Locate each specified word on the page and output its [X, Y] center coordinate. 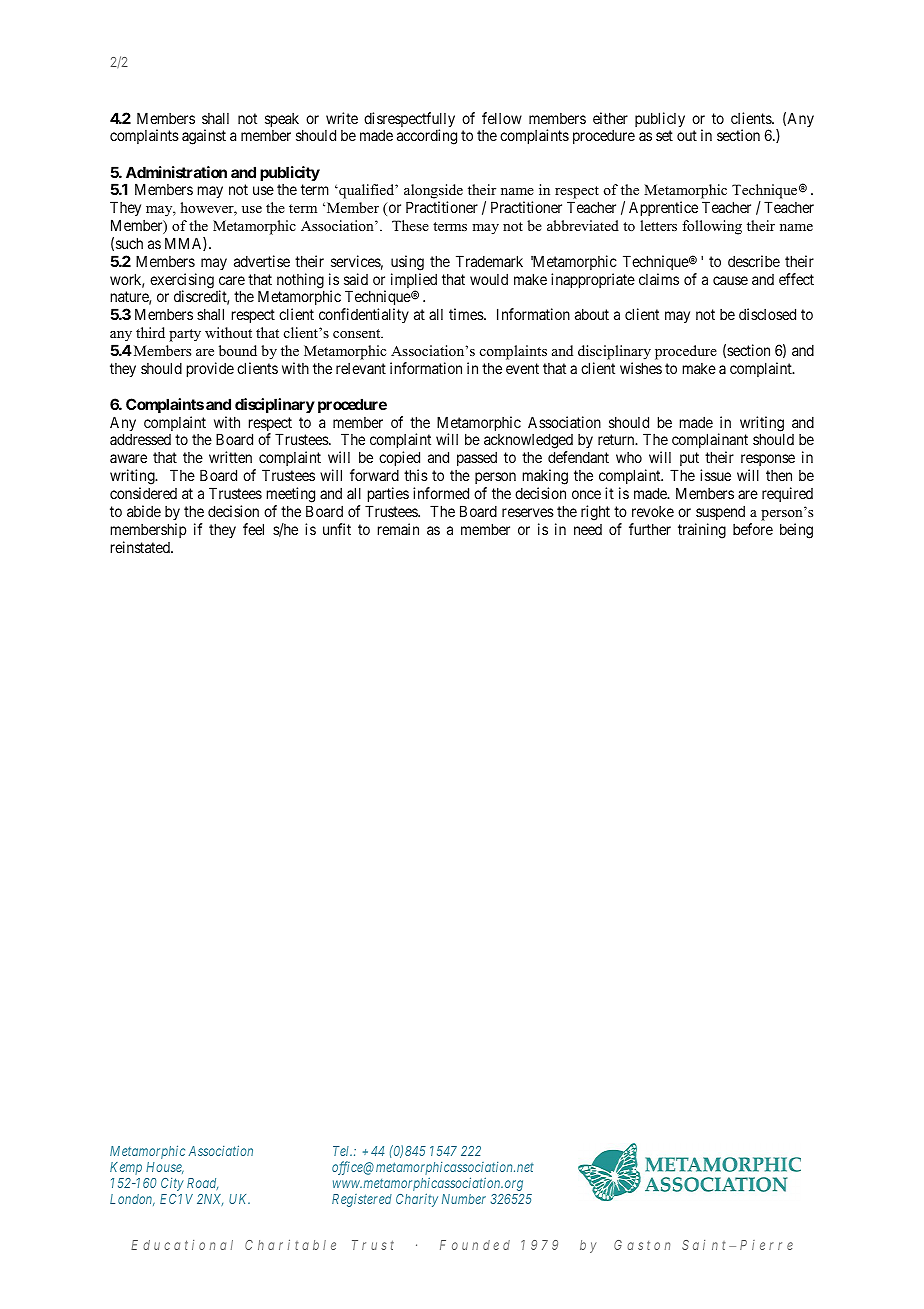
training [702, 531]
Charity [417, 1200]
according [427, 137]
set [664, 136]
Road [202, 1184]
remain [398, 529]
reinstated [141, 547]
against [204, 137]
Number [464, 1199]
